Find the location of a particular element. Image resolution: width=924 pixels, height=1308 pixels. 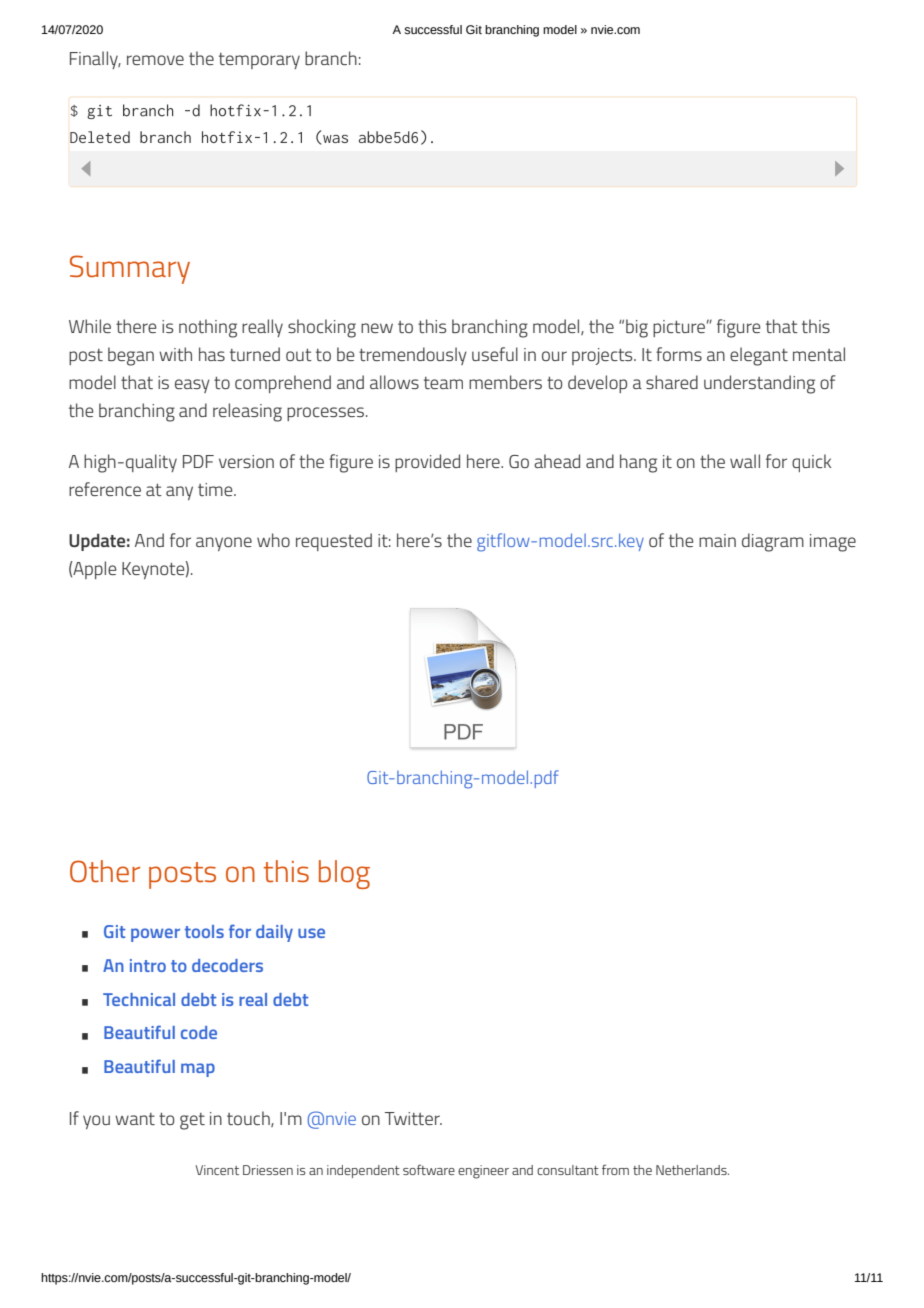

engineer is located at coordinates (483, 1172).
